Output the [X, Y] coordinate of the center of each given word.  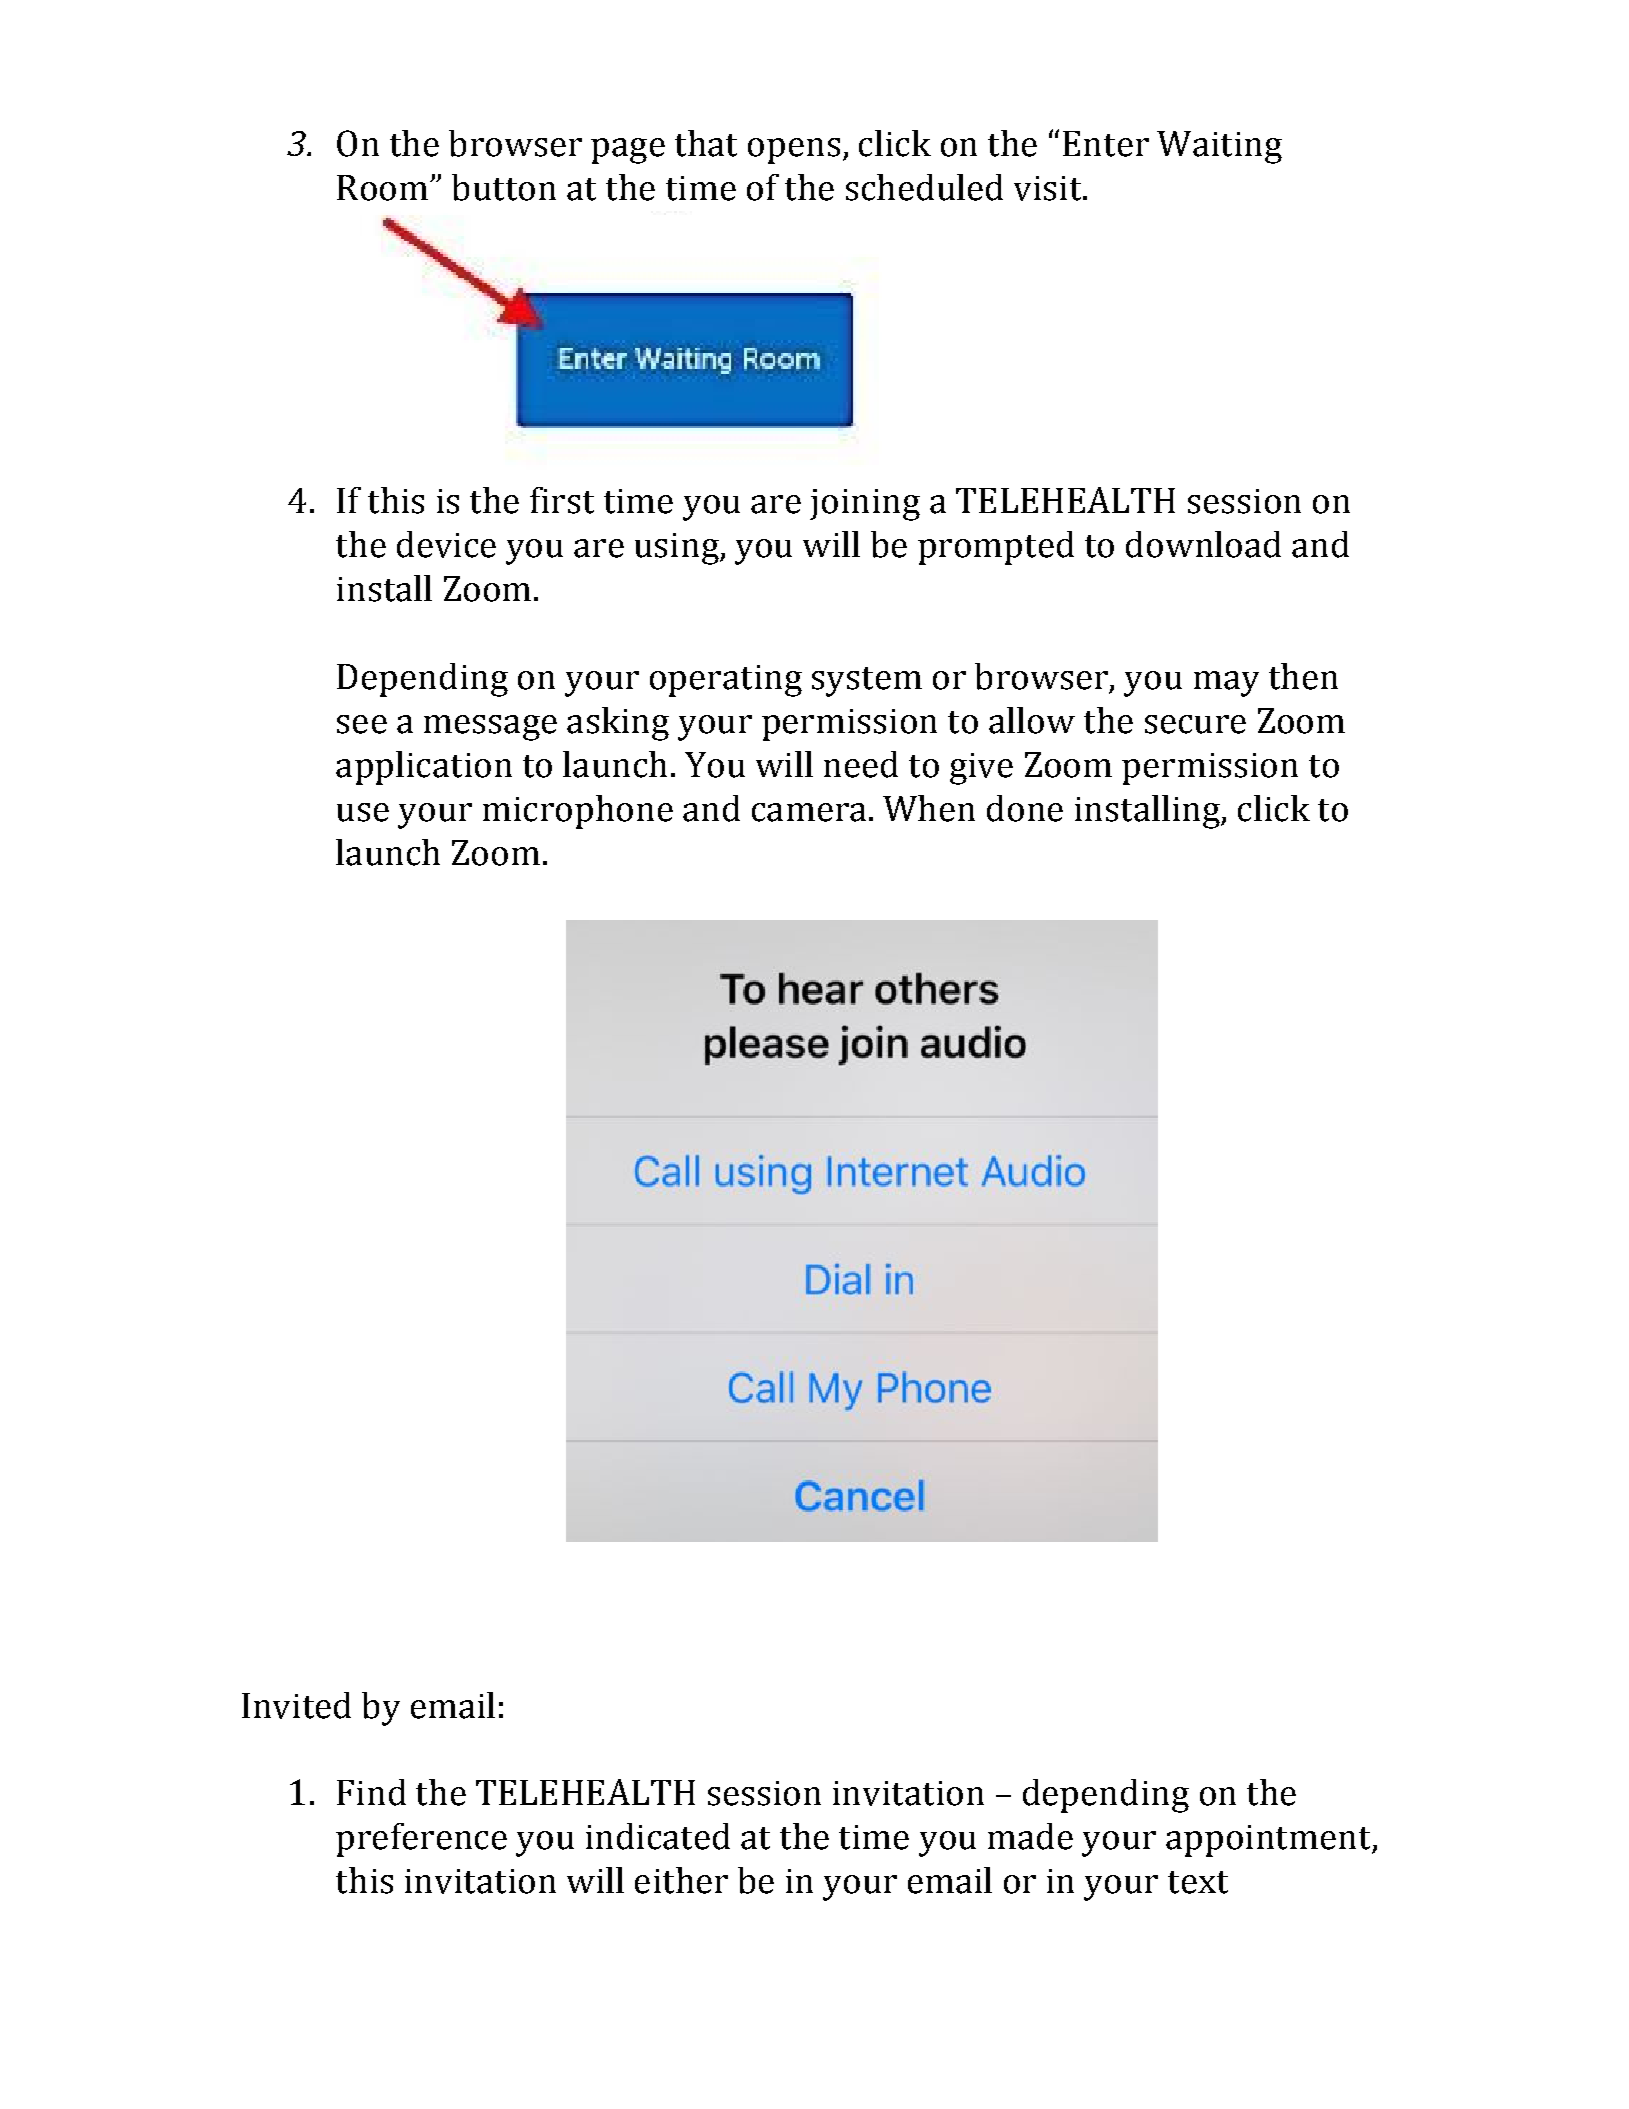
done [1025, 808]
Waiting [1219, 147]
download [1203, 544]
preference [421, 1840]
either [681, 1880]
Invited [296, 1705]
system [867, 682]
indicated [658, 1836]
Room [382, 188]
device [446, 544]
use [363, 812]
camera [809, 812]
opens [794, 151]
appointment [1269, 1841]
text [1198, 1882]
